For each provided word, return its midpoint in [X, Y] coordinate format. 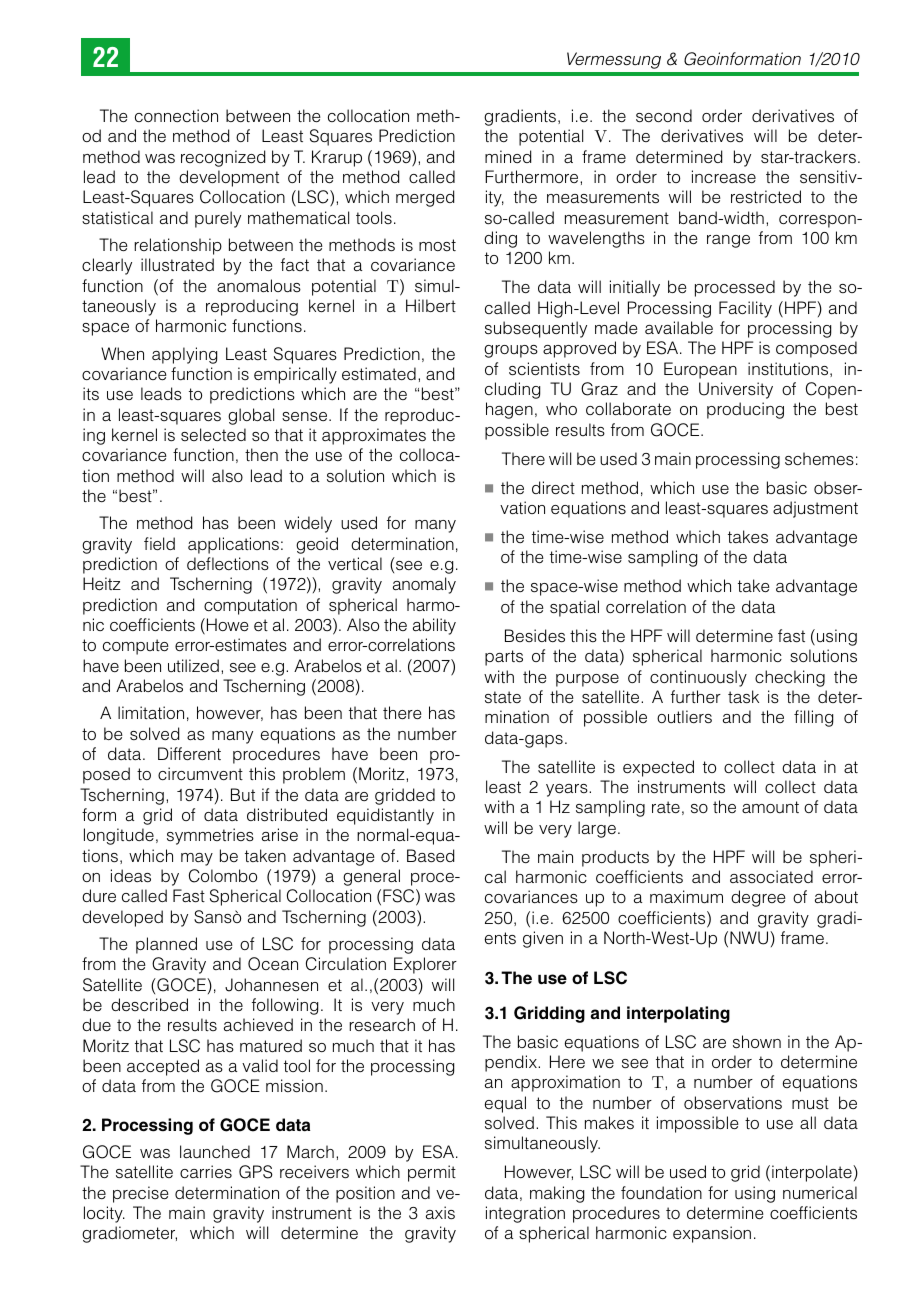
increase [724, 177]
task [743, 697]
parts [504, 658]
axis [440, 1213]
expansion [712, 1234]
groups [511, 351]
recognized [223, 158]
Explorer [425, 965]
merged [425, 198]
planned [166, 945]
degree [758, 898]
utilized [193, 665]
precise [141, 1194]
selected [213, 435]
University [736, 390]
